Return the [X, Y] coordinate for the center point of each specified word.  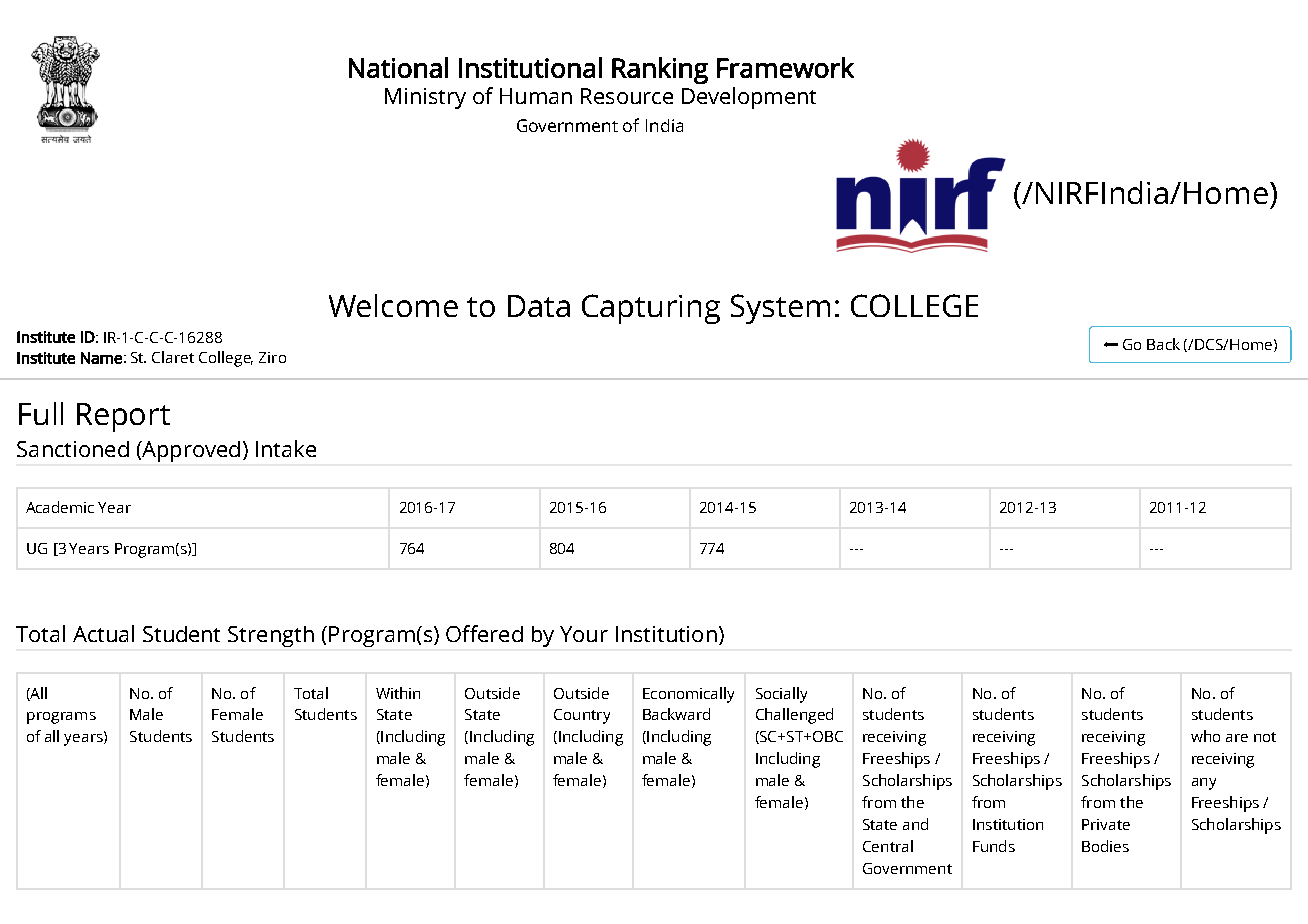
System [780, 309]
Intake [286, 448]
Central [888, 846]
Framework [785, 67]
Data [539, 306]
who [1205, 736]
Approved [190, 451]
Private [1106, 824]
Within [398, 693]
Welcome [393, 305]
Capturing [651, 309]
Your [584, 634]
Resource [627, 96]
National [398, 67]
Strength [271, 636]
